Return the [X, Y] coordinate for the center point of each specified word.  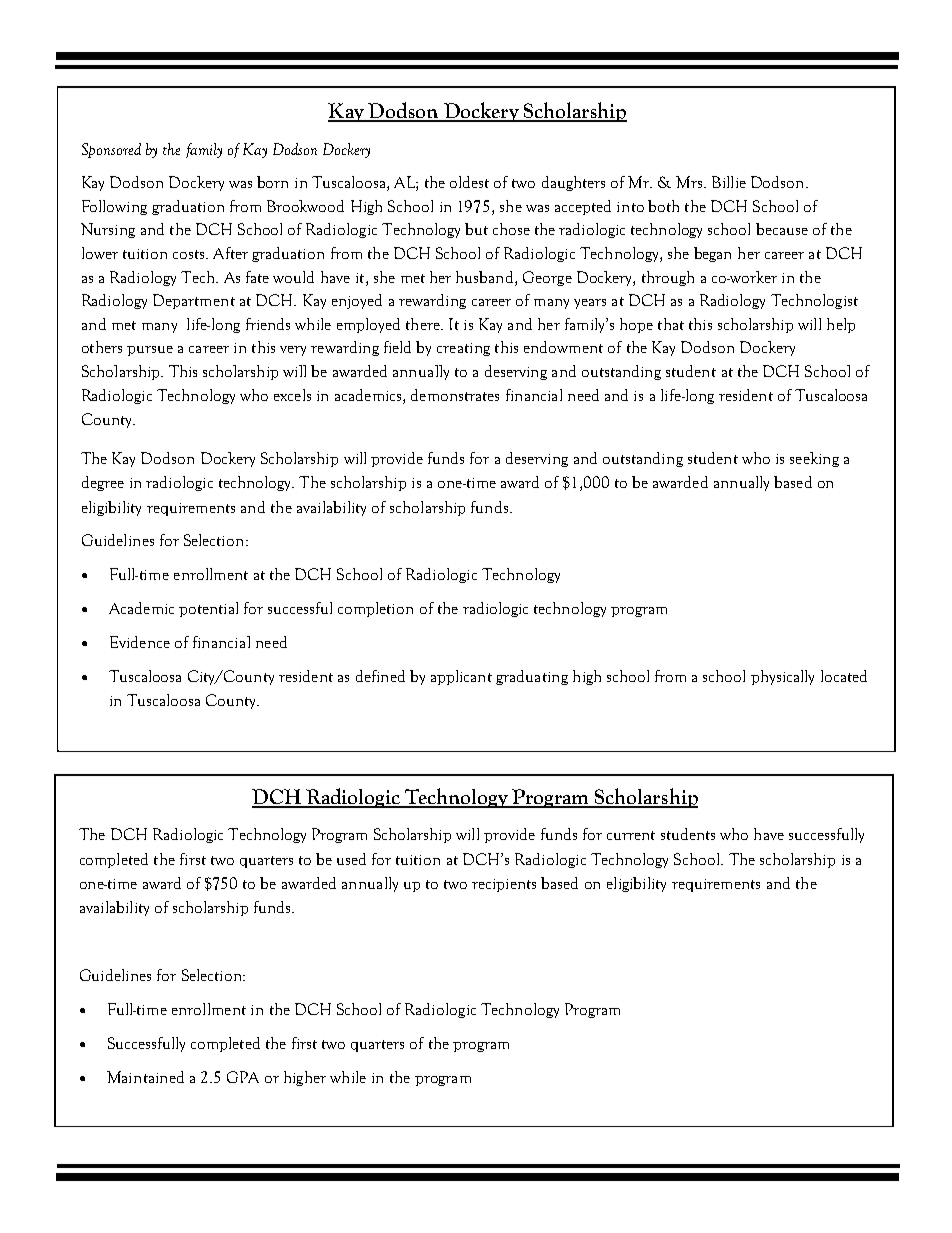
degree [103, 483]
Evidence [140, 642]
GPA [243, 1077]
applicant [461, 677]
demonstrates [455, 395]
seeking [814, 459]
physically [782, 677]
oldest [469, 182]
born [272, 182]
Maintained [145, 1077]
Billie [729, 182]
